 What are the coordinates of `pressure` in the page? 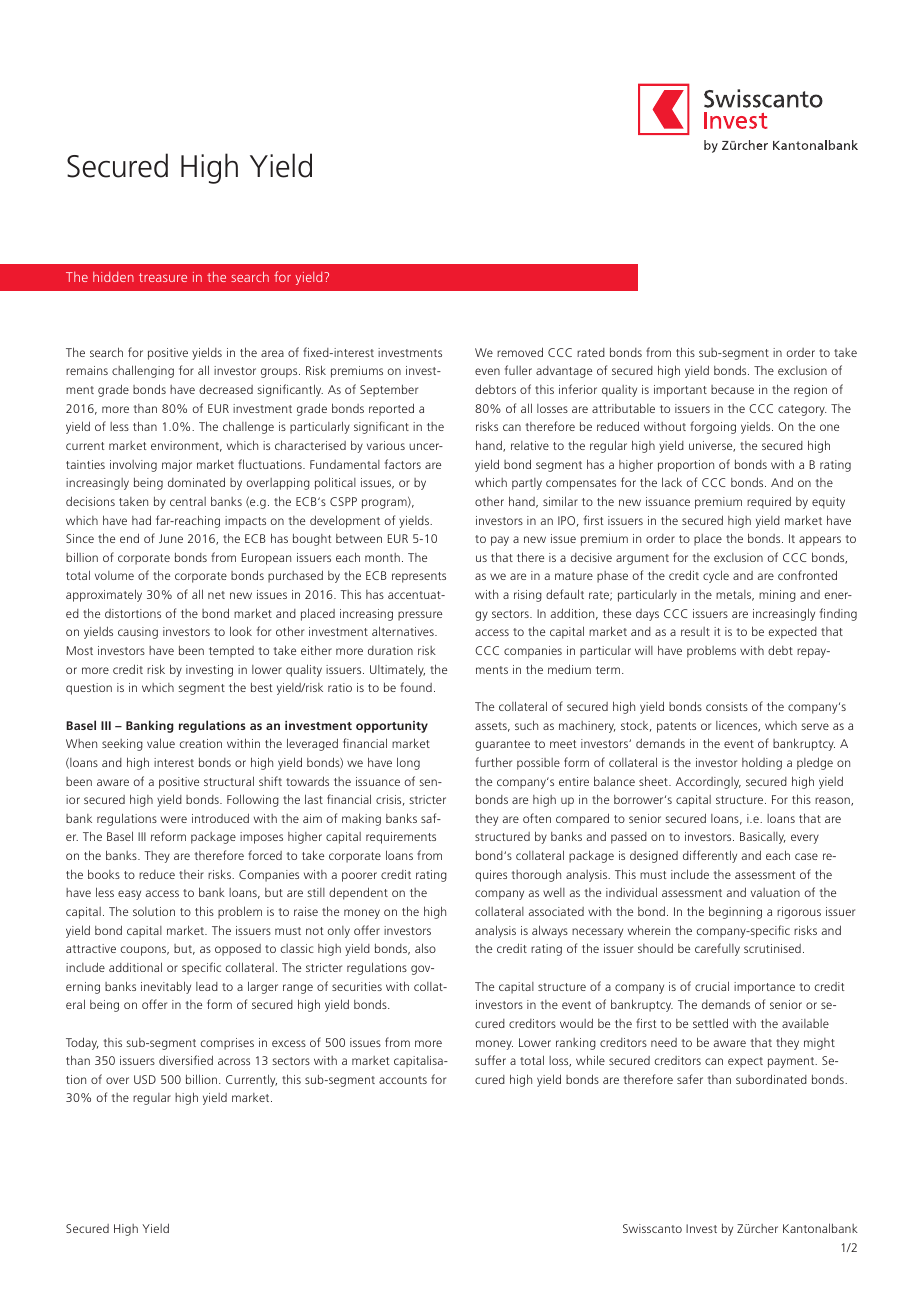 It's located at (420, 616).
